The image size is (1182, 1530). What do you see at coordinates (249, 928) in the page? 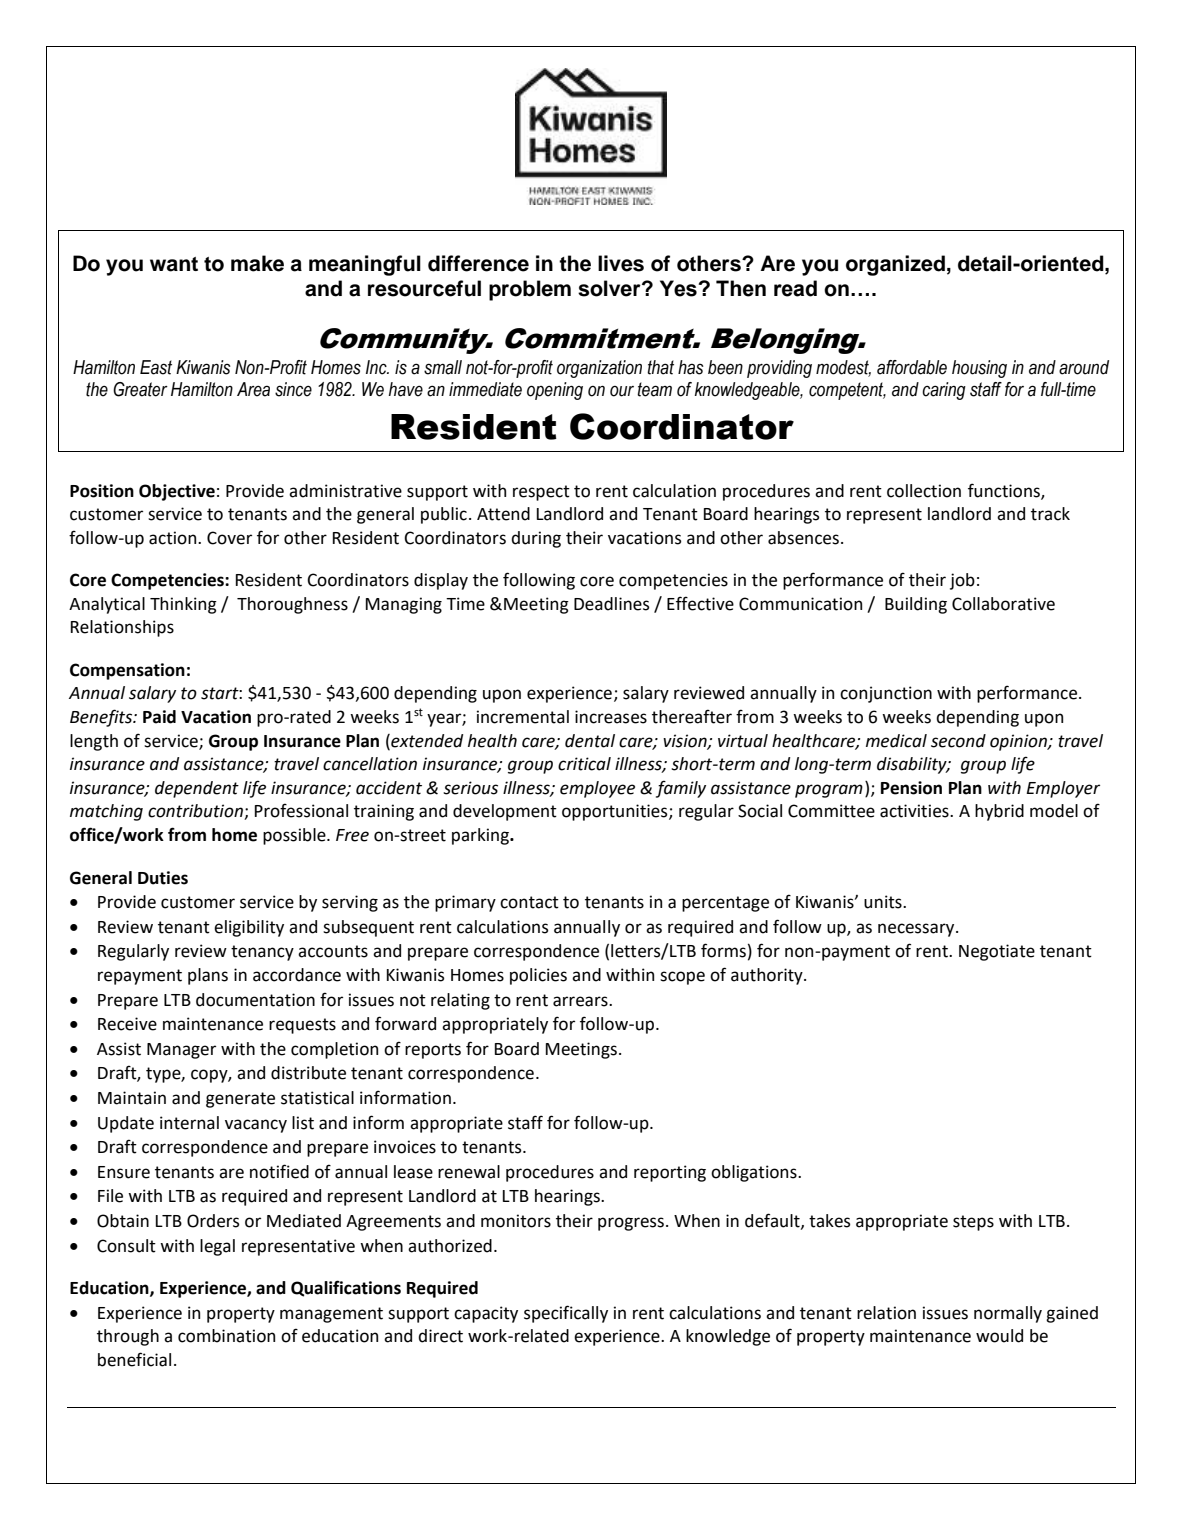
I see `eligibility` at bounding box center [249, 928].
